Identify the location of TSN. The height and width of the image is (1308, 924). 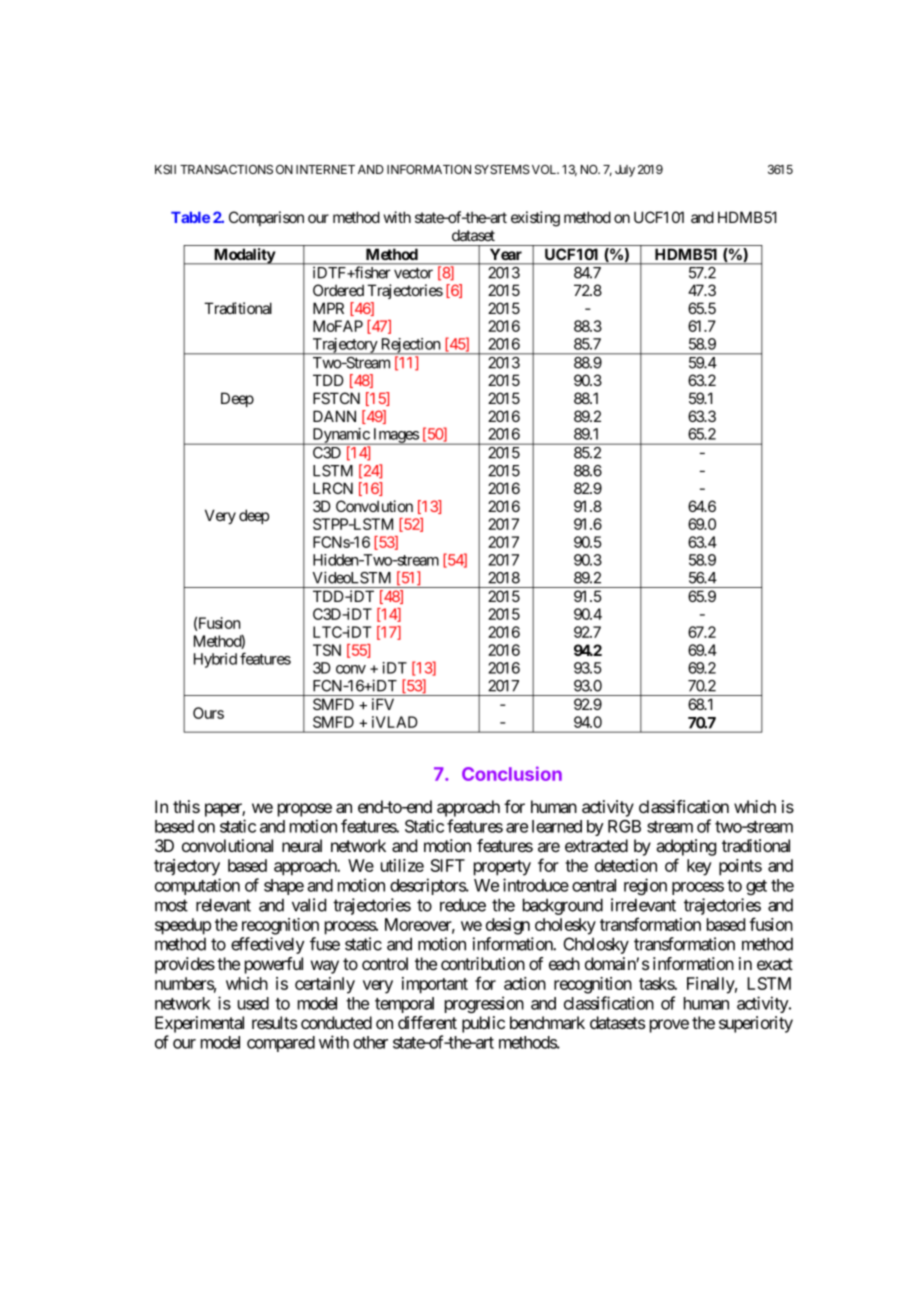
(327, 650).
